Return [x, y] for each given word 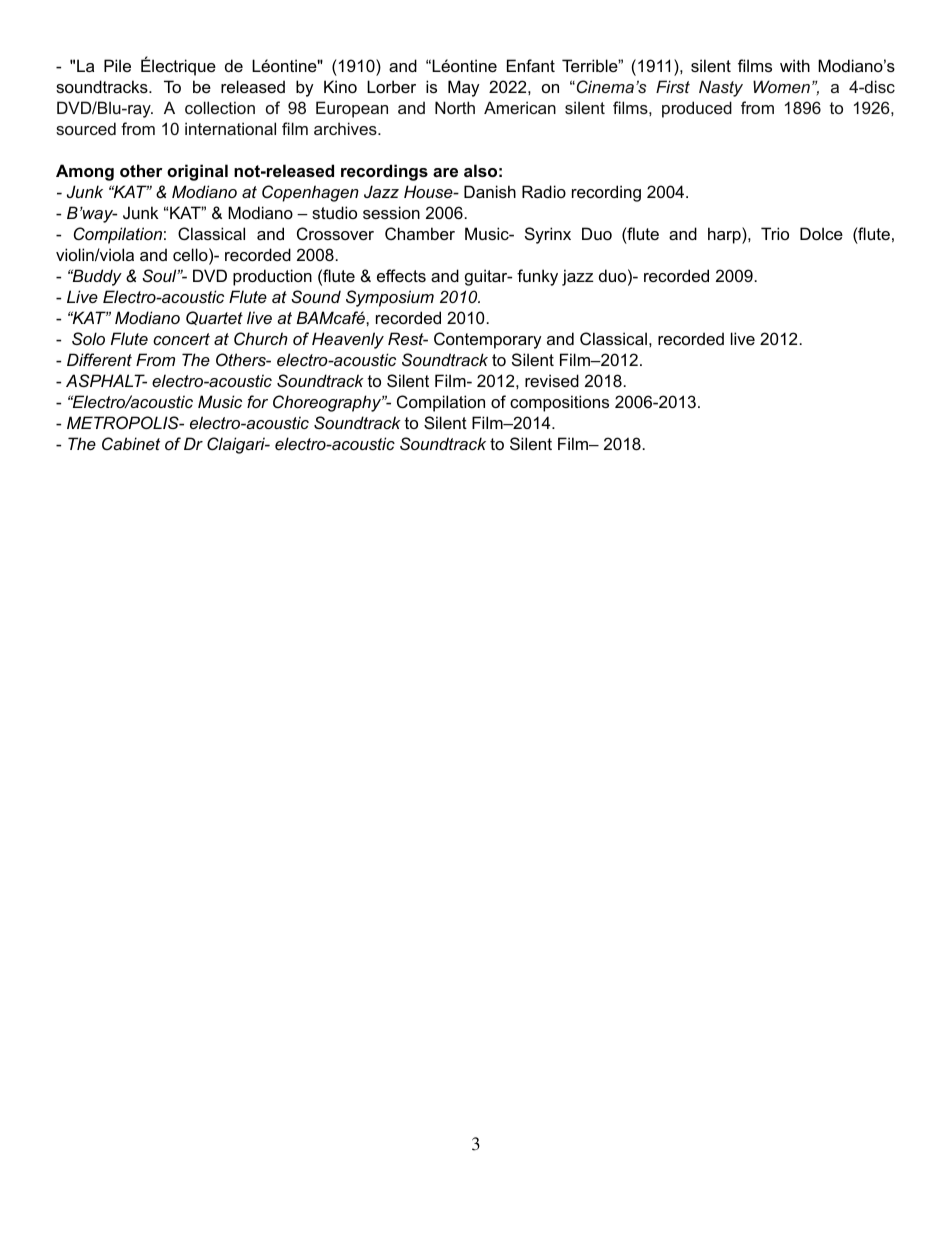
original [197, 172]
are [445, 172]
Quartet [214, 318]
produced [697, 109]
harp [725, 235]
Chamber [420, 233]
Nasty [721, 88]
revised [552, 380]
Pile [117, 65]
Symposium [390, 298]
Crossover [335, 233]
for [257, 401]
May [464, 88]
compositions [559, 403]
